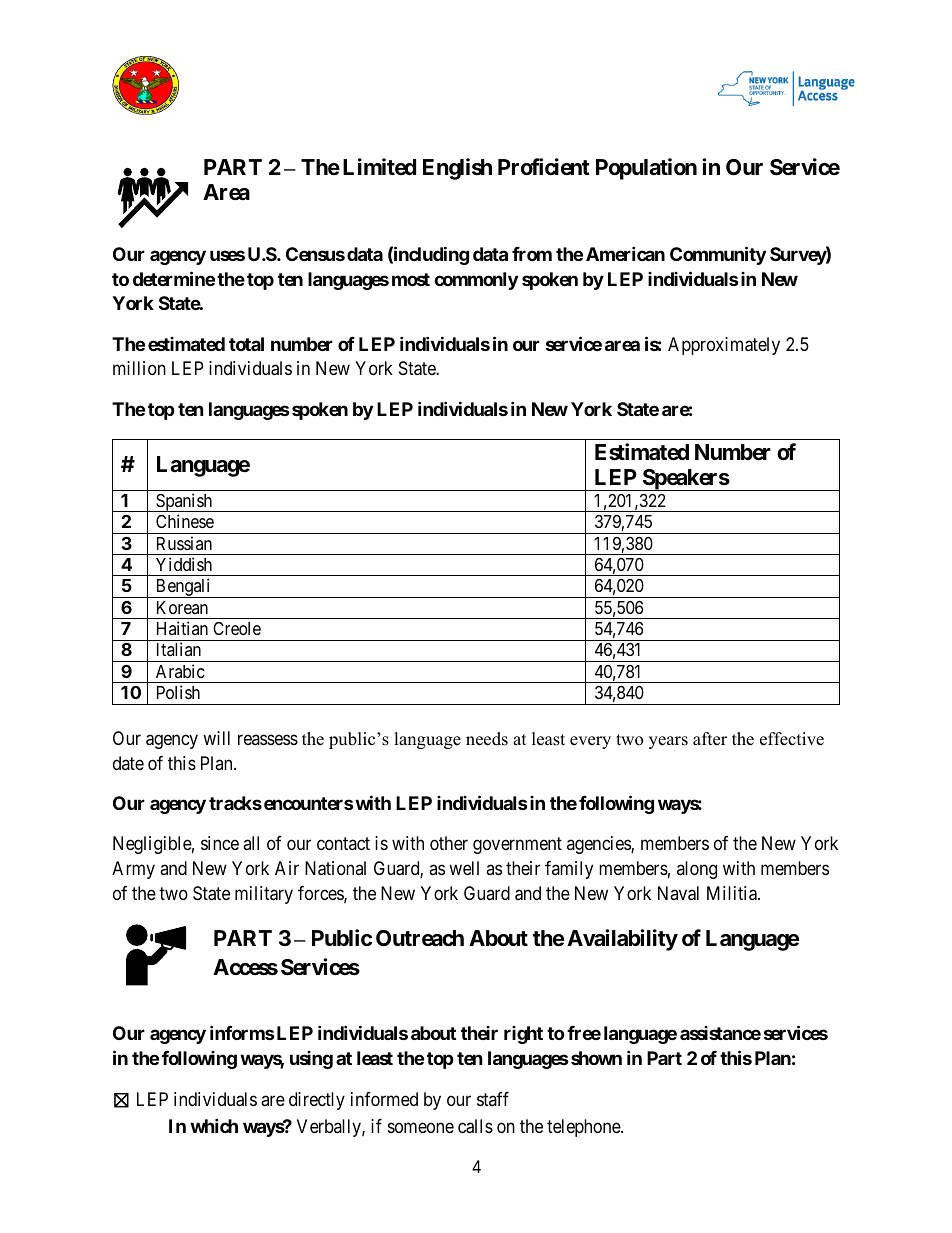  Describe the element at coordinates (182, 628) in the screenshot. I see `Haitian` at that location.
